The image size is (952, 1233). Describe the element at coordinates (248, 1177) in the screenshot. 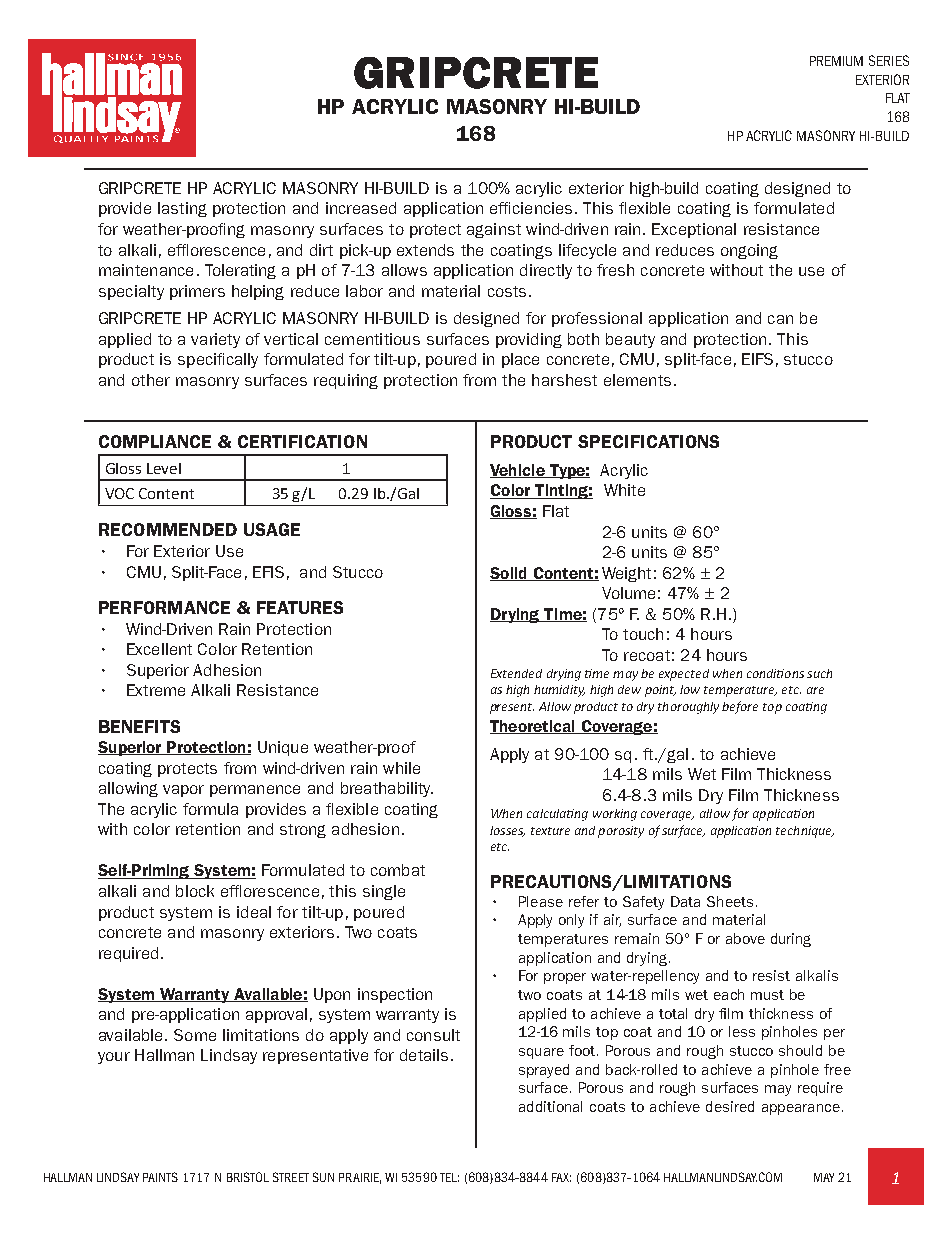

I see `BRISTOL` at that location.
